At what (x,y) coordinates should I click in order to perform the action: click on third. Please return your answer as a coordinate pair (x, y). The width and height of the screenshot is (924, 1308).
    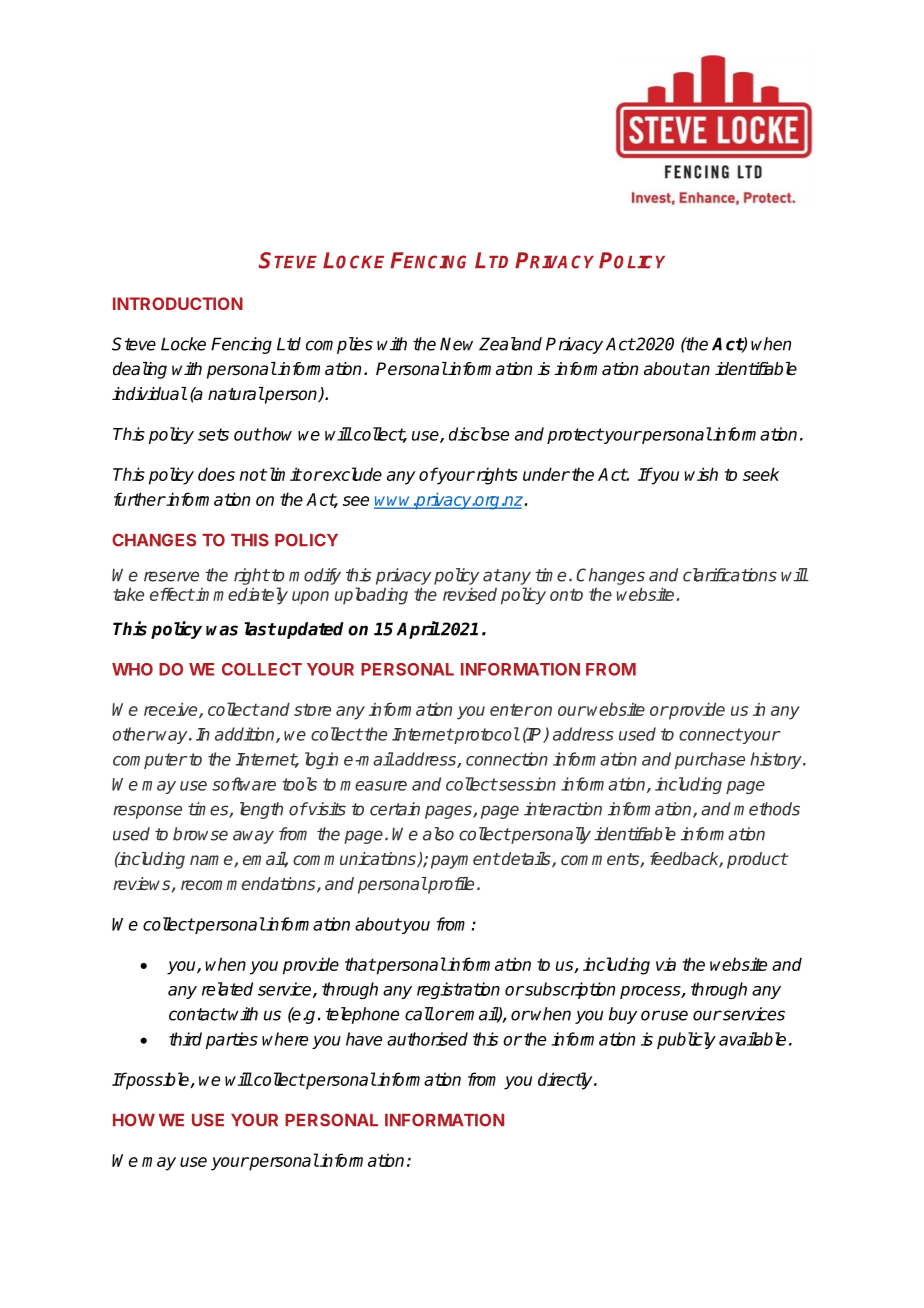
    Looking at the image, I should click on (185, 1039).
